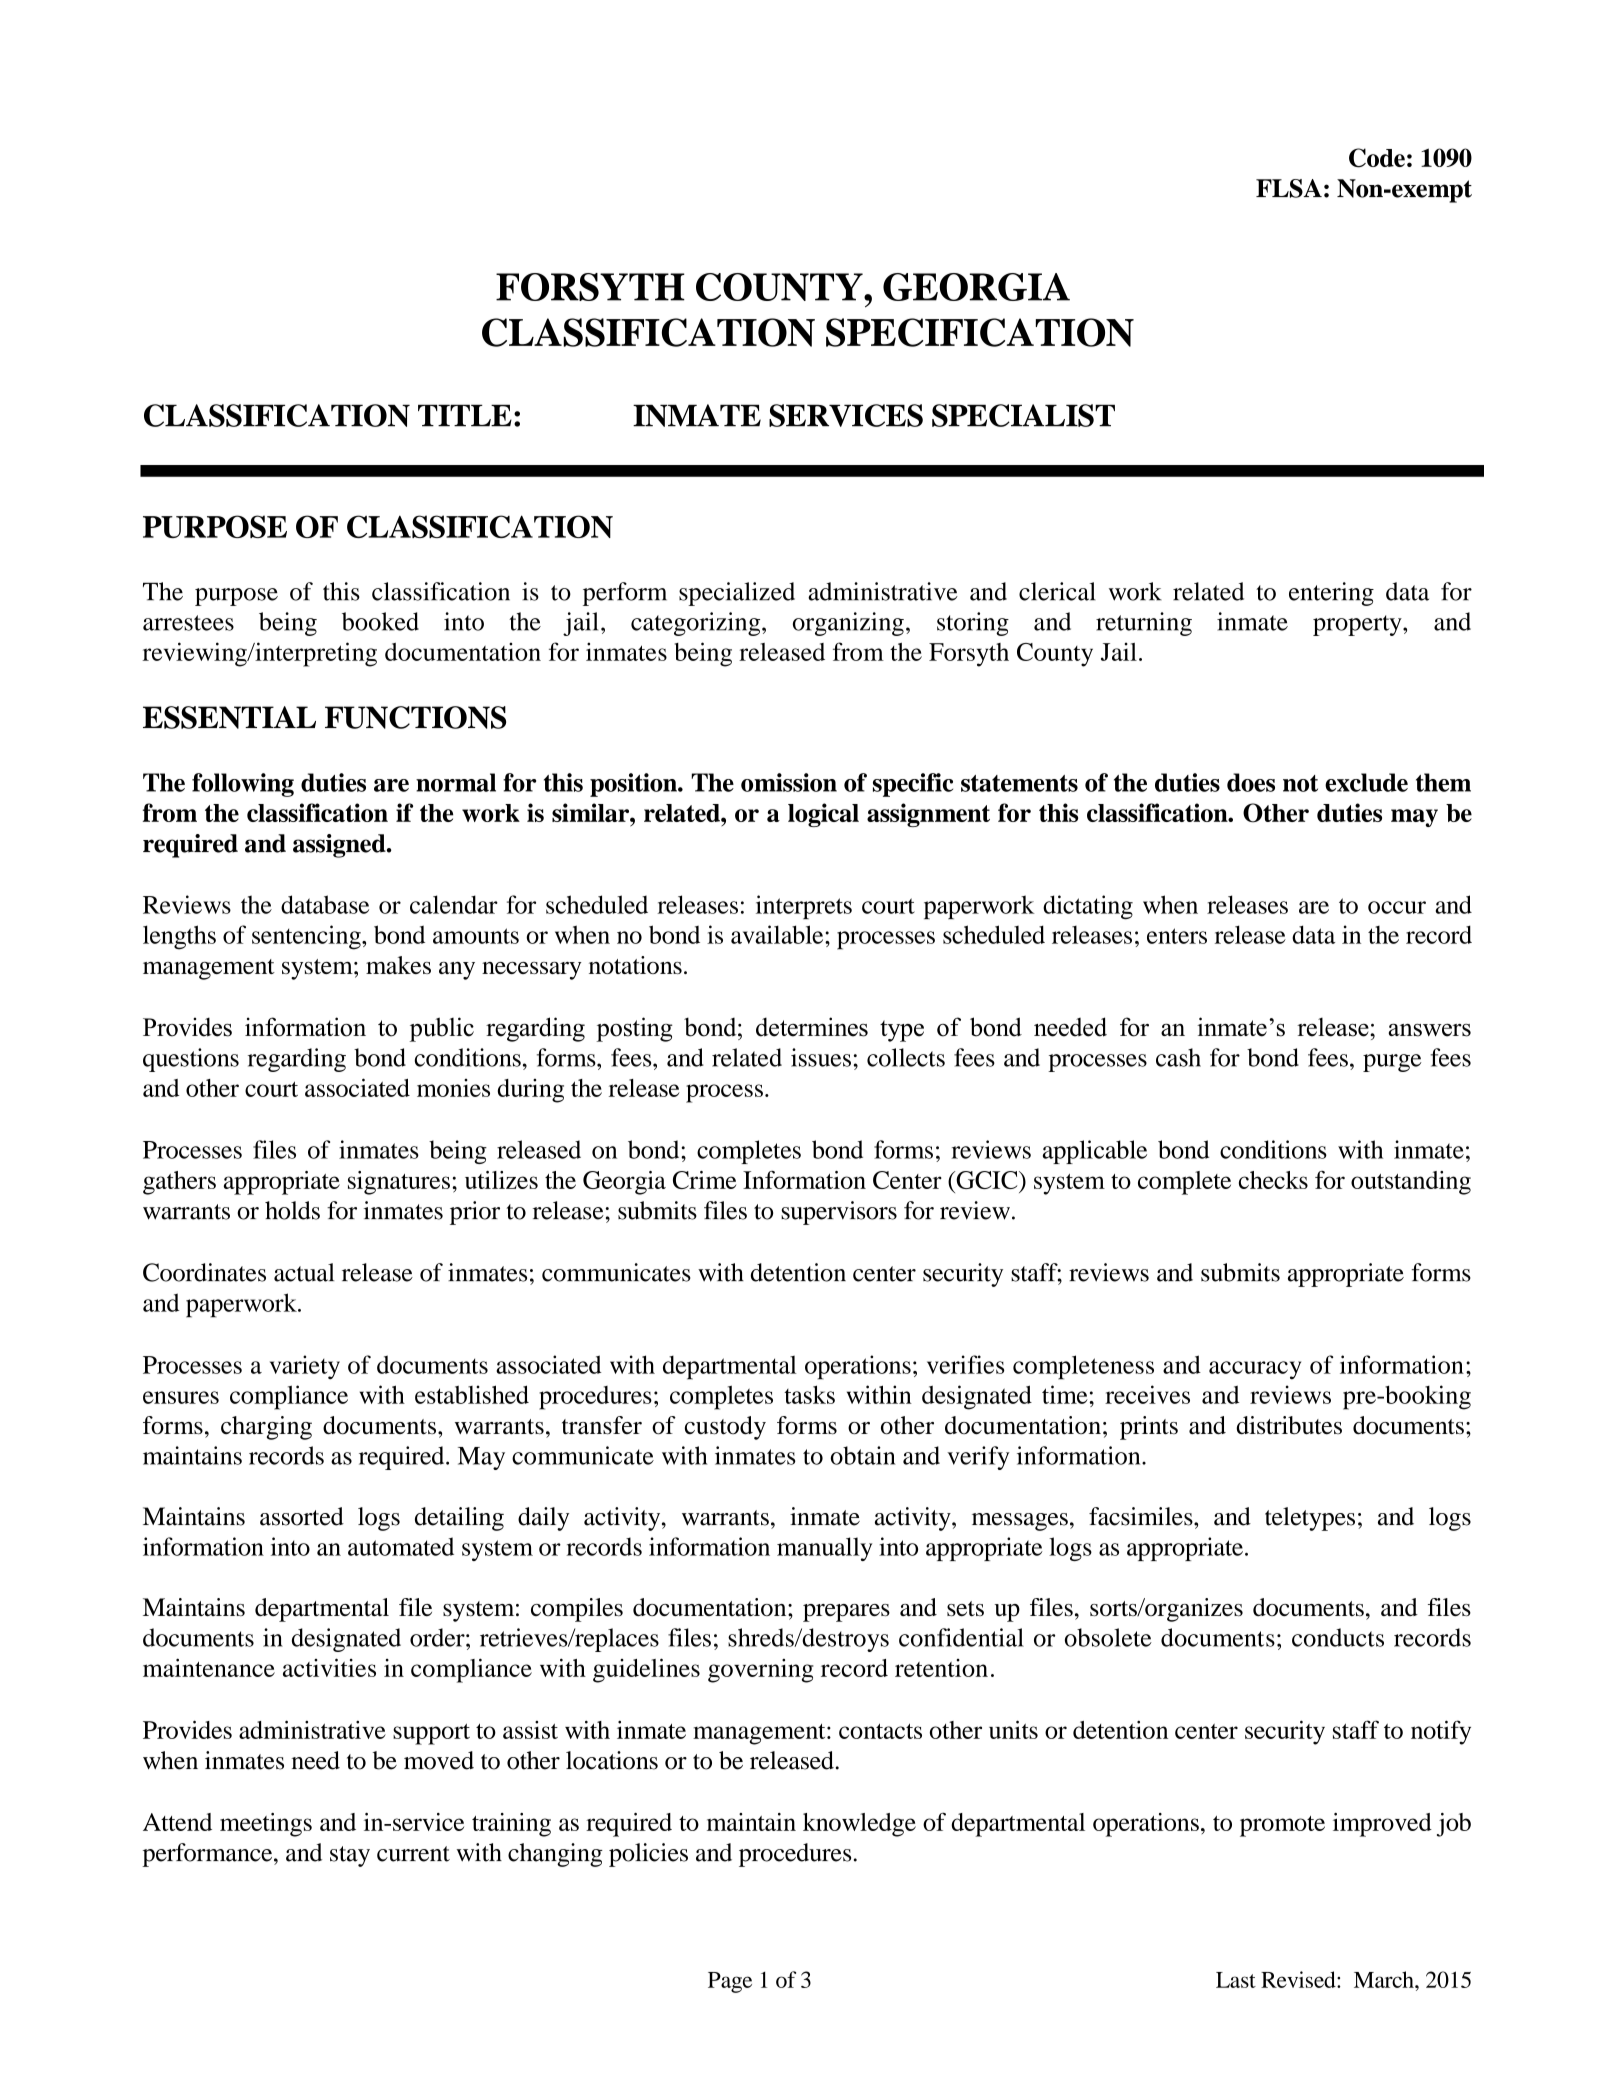  Describe the element at coordinates (730, 1982) in the page. I see `Page` at that location.
